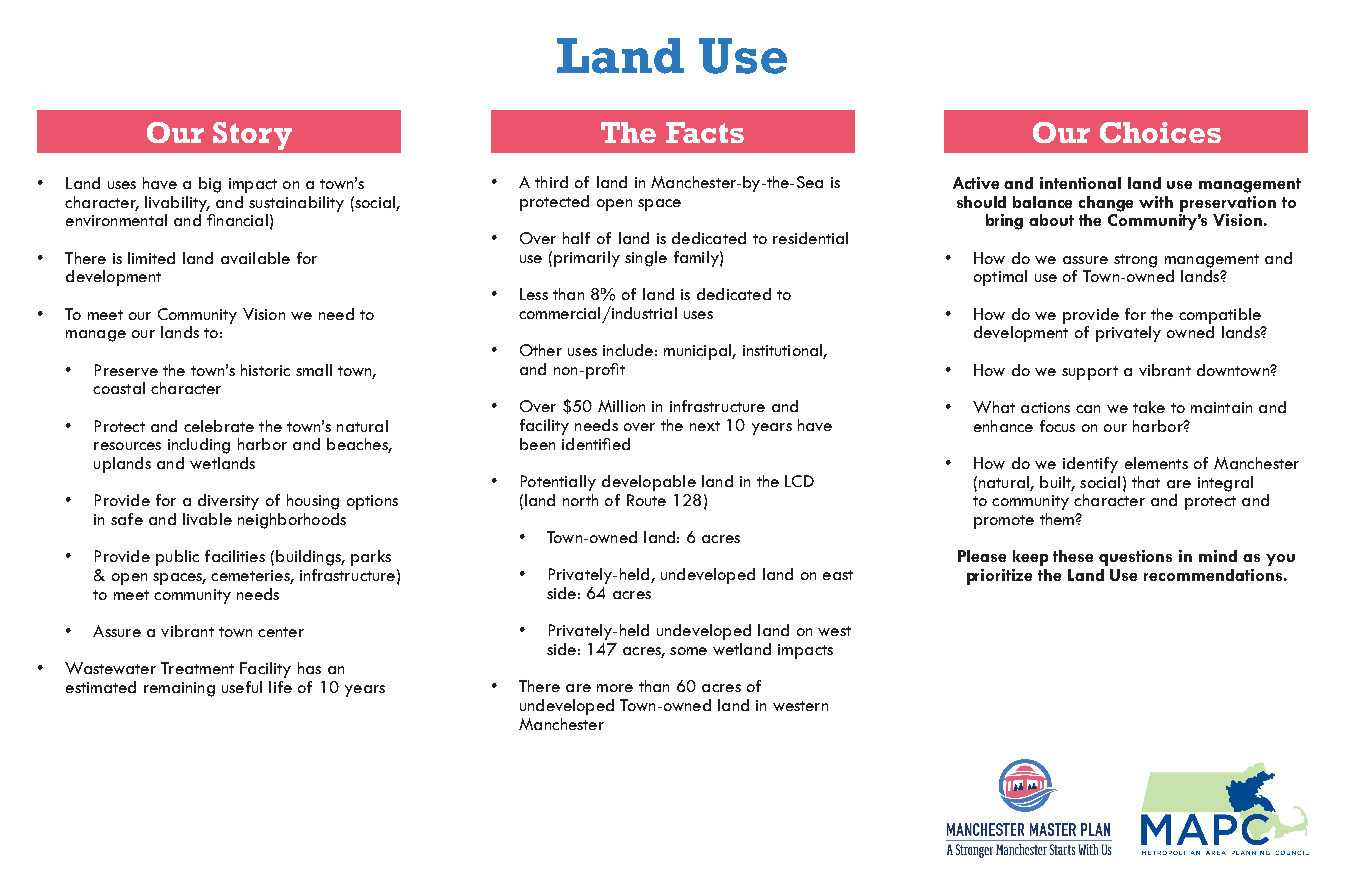  What do you see at coordinates (1160, 132) in the image?
I see `Choices` at bounding box center [1160, 132].
